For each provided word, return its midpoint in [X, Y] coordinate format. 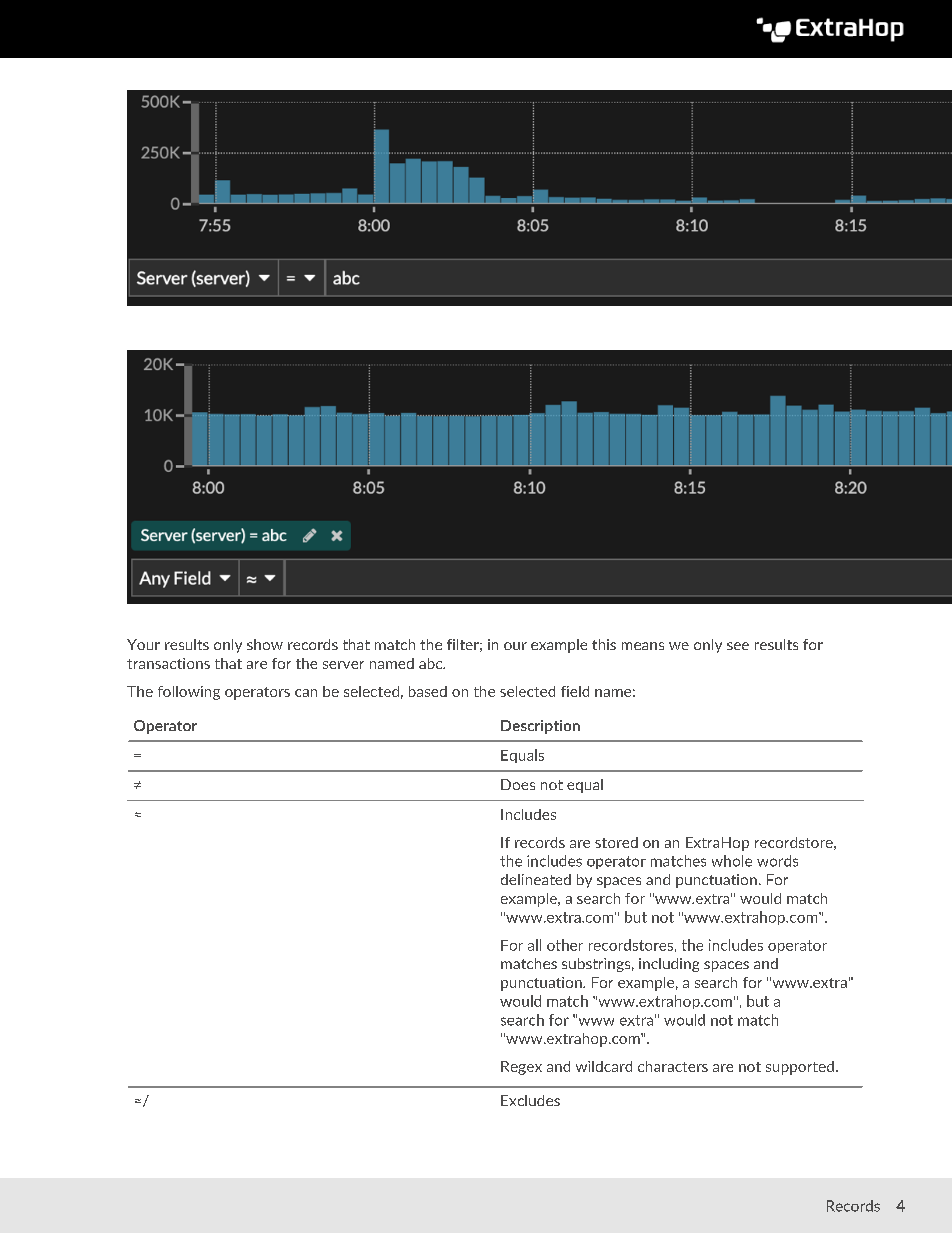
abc [432, 663]
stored [616, 842]
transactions [168, 663]
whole [732, 861]
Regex [521, 1068]
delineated [536, 879]
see [738, 646]
